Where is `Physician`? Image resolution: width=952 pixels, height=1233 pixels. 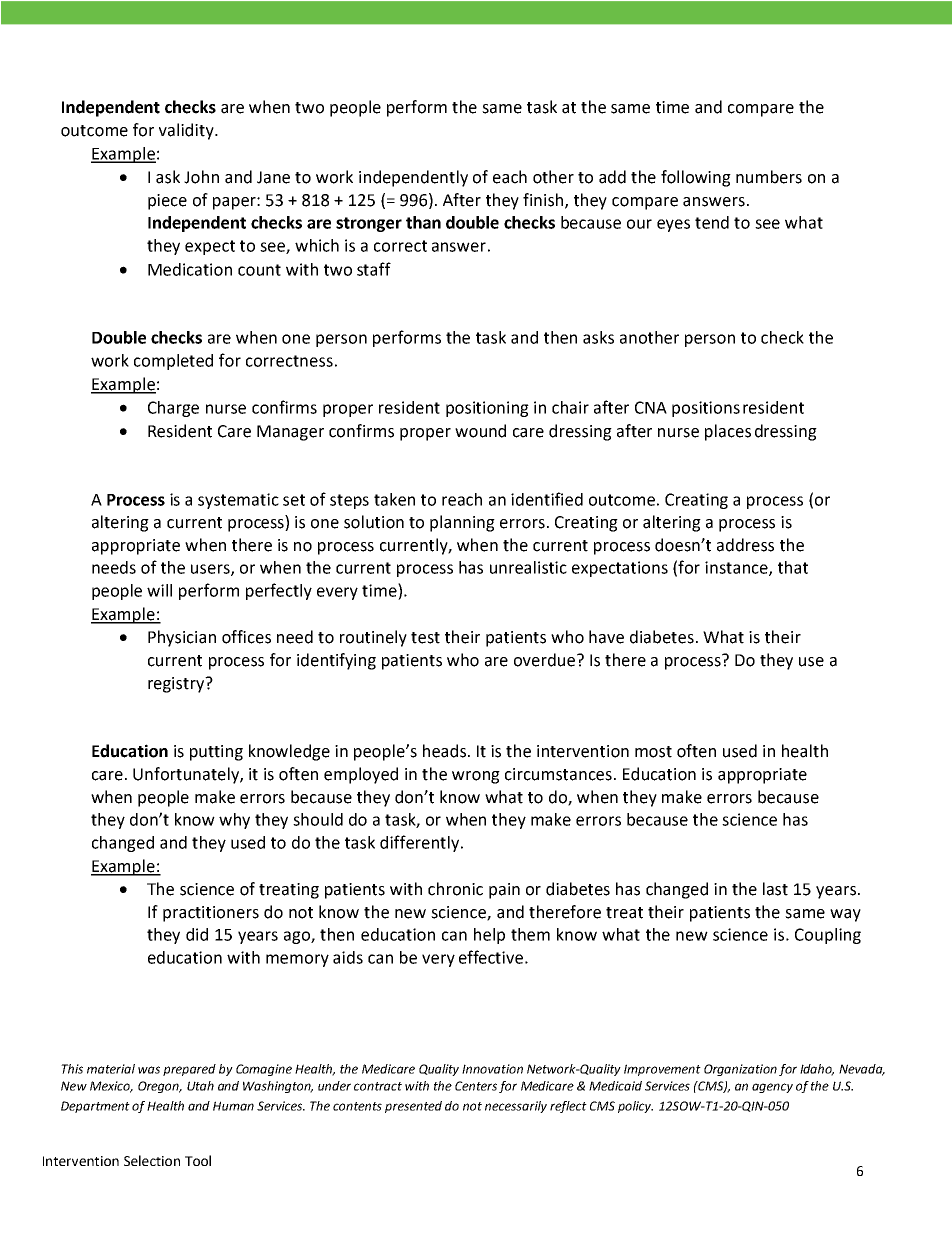 Physician is located at coordinates (182, 638).
